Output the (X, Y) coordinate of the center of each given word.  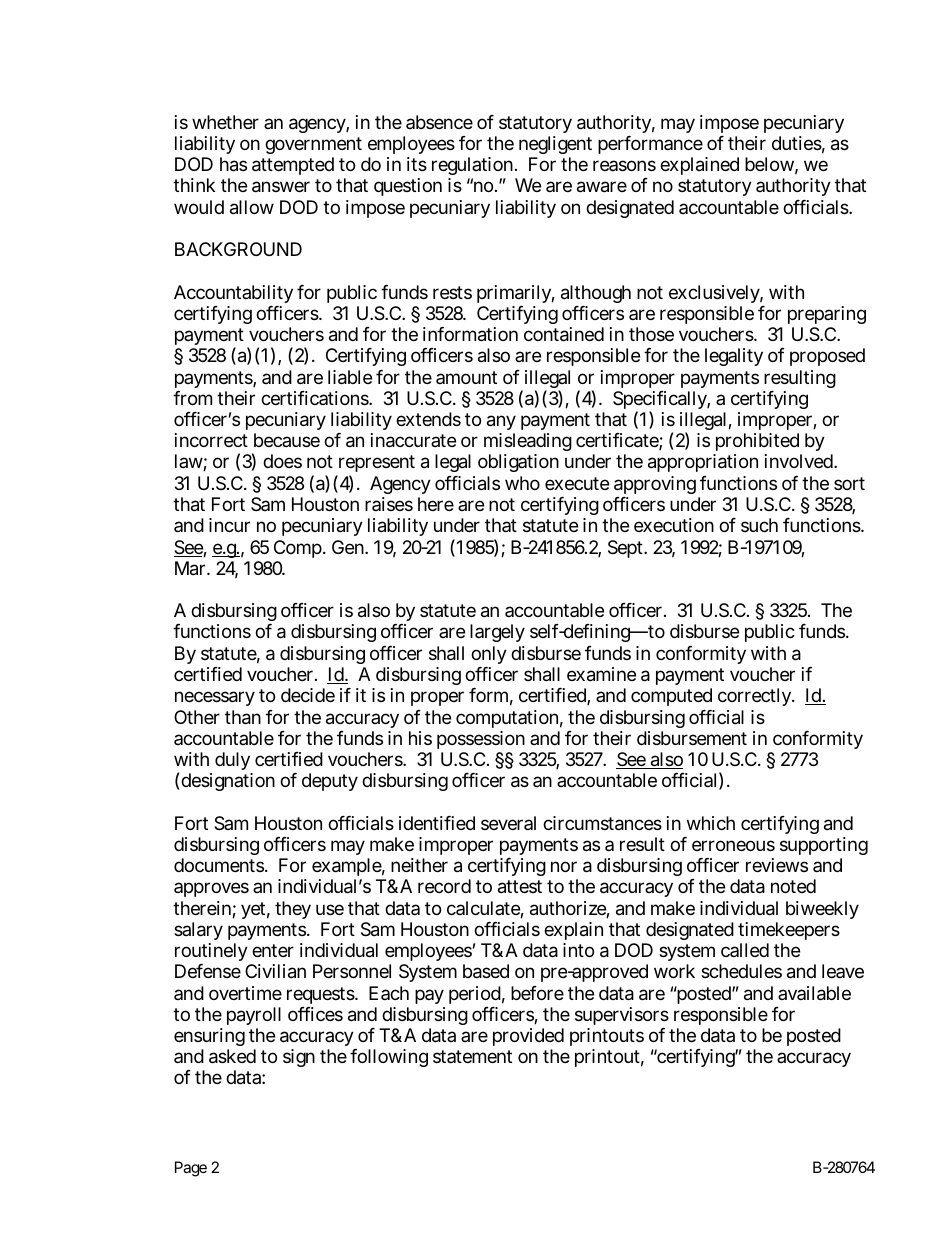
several (508, 823)
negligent (555, 147)
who (522, 483)
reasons (624, 165)
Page (191, 1169)
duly (234, 763)
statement (472, 1056)
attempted (293, 166)
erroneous (733, 845)
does (282, 461)
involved (800, 461)
